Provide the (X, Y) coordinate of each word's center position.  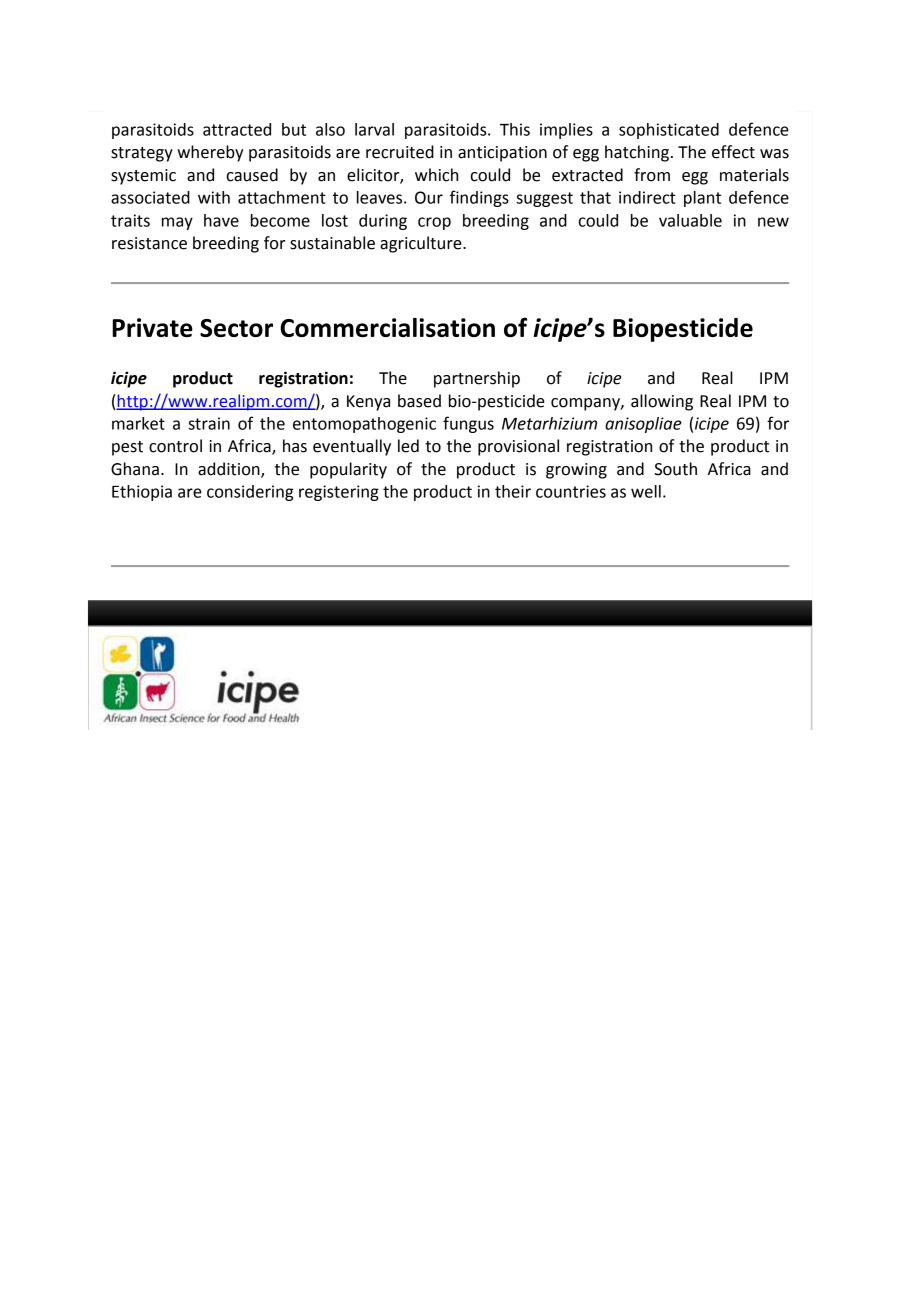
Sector (236, 328)
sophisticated (669, 131)
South (676, 469)
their (513, 491)
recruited (400, 152)
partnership (477, 379)
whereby (210, 153)
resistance (149, 243)
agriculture (422, 244)
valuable (690, 220)
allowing (662, 402)
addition (230, 470)
